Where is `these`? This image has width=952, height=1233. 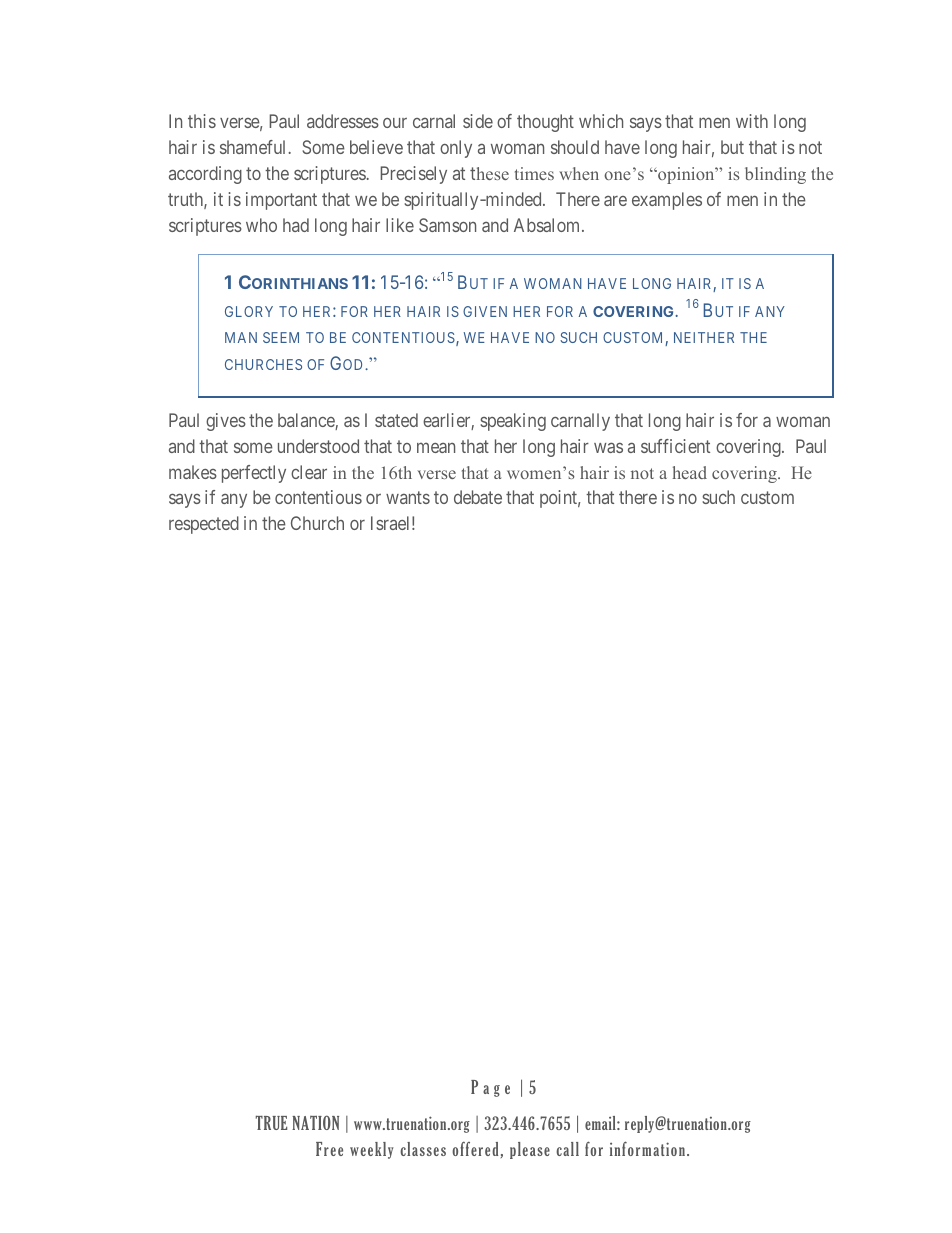 these is located at coordinates (489, 173).
